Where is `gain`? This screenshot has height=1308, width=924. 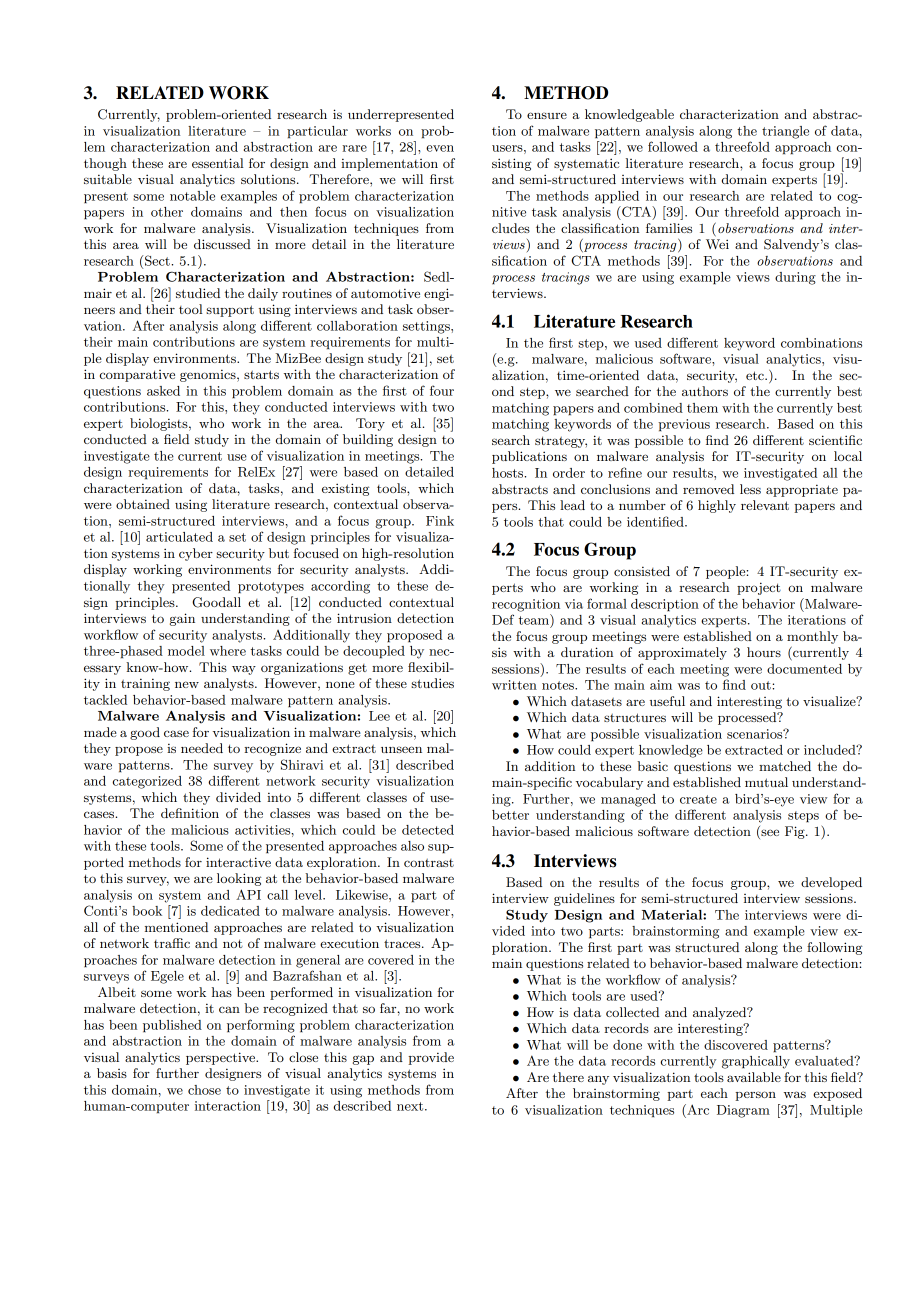
gain is located at coordinates (182, 619).
